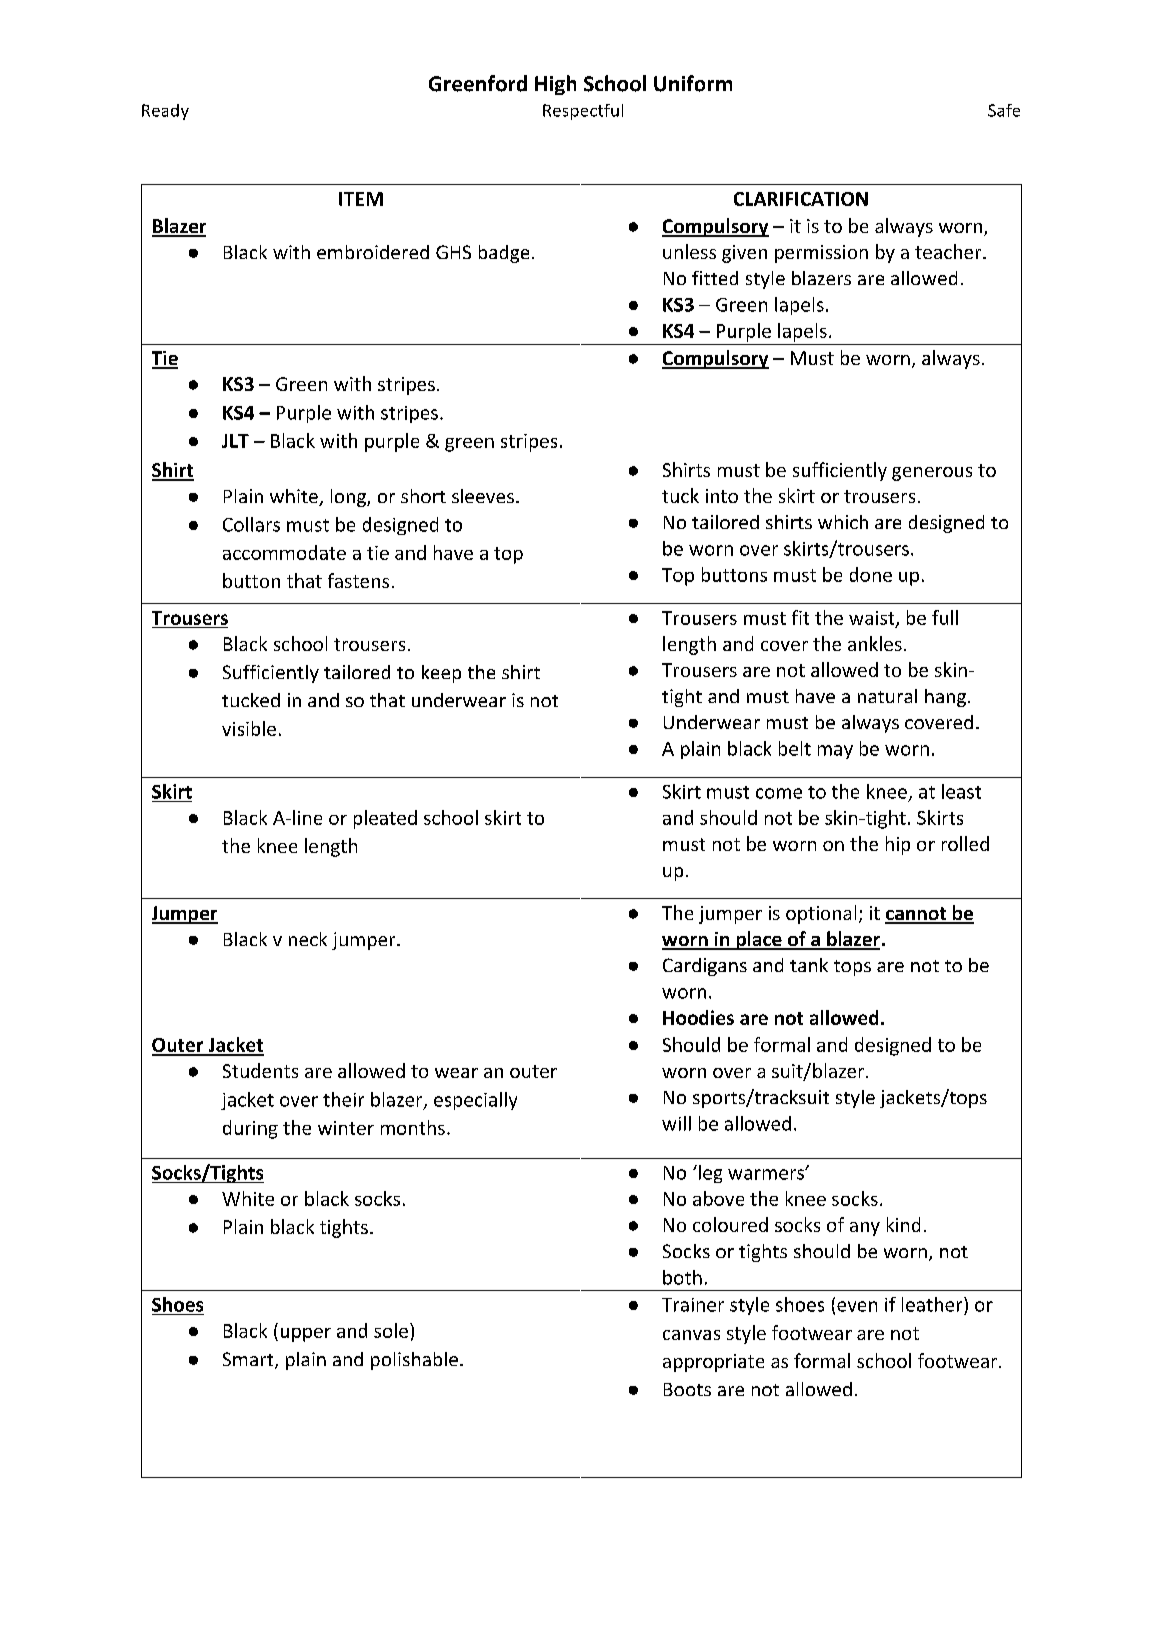  Describe the element at coordinates (917, 915) in the image. I see `cannot` at that location.
